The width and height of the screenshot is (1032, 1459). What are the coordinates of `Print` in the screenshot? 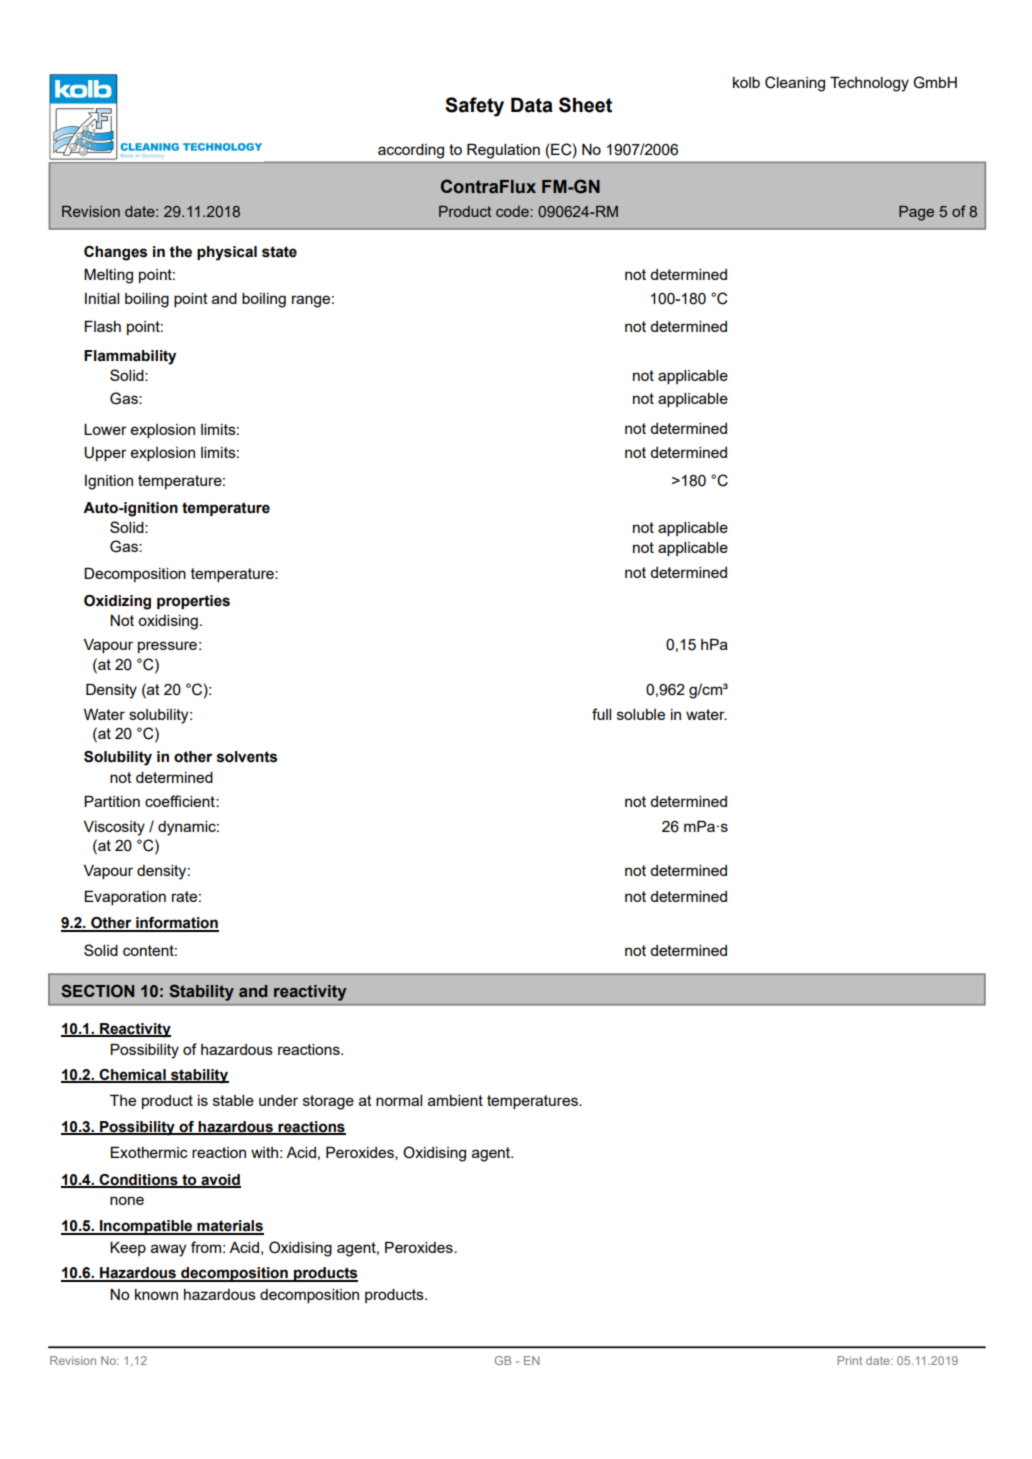 It's located at (849, 1360).
